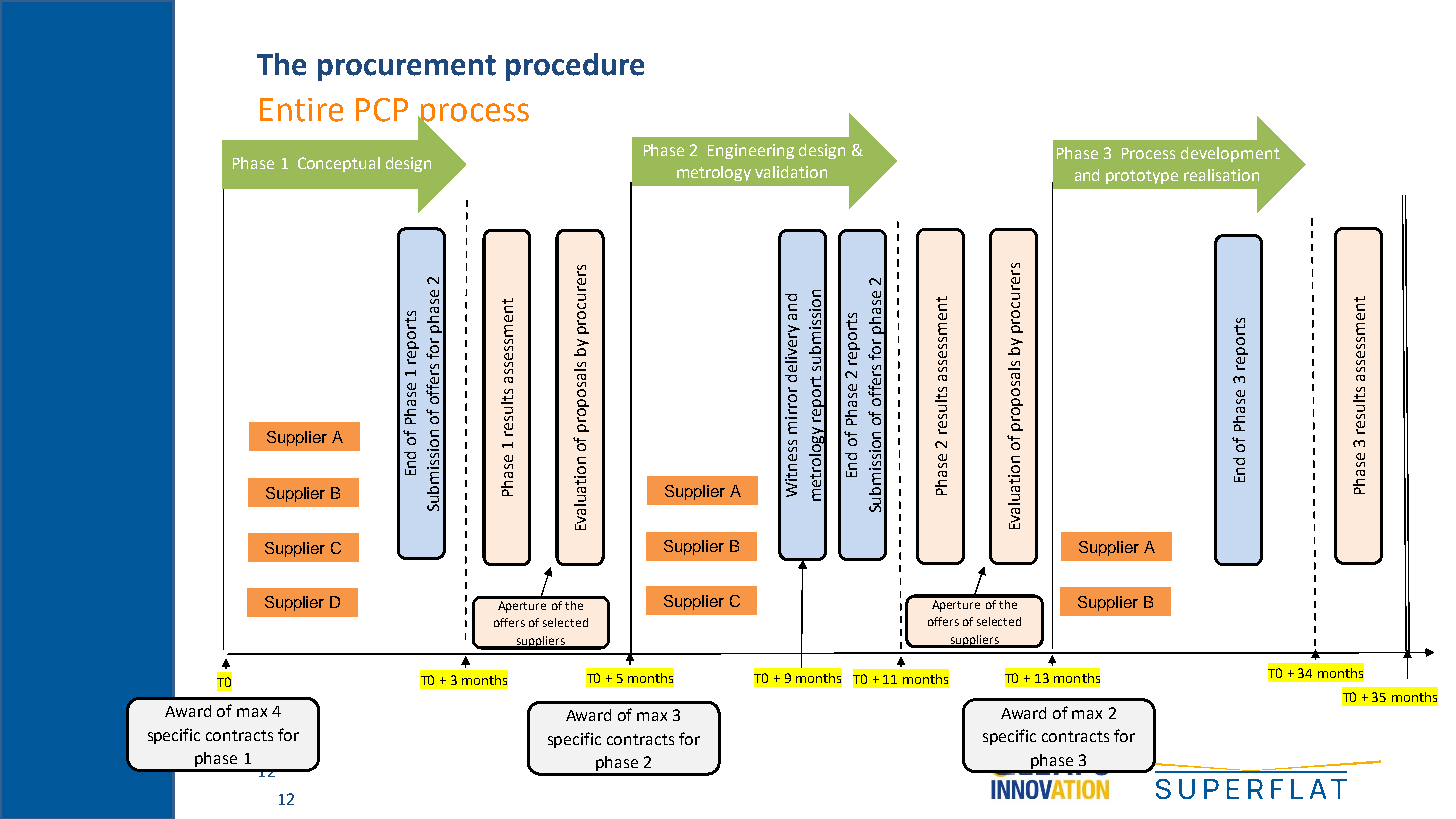  What do you see at coordinates (1142, 177) in the document?
I see `prototype` at bounding box center [1142, 177].
